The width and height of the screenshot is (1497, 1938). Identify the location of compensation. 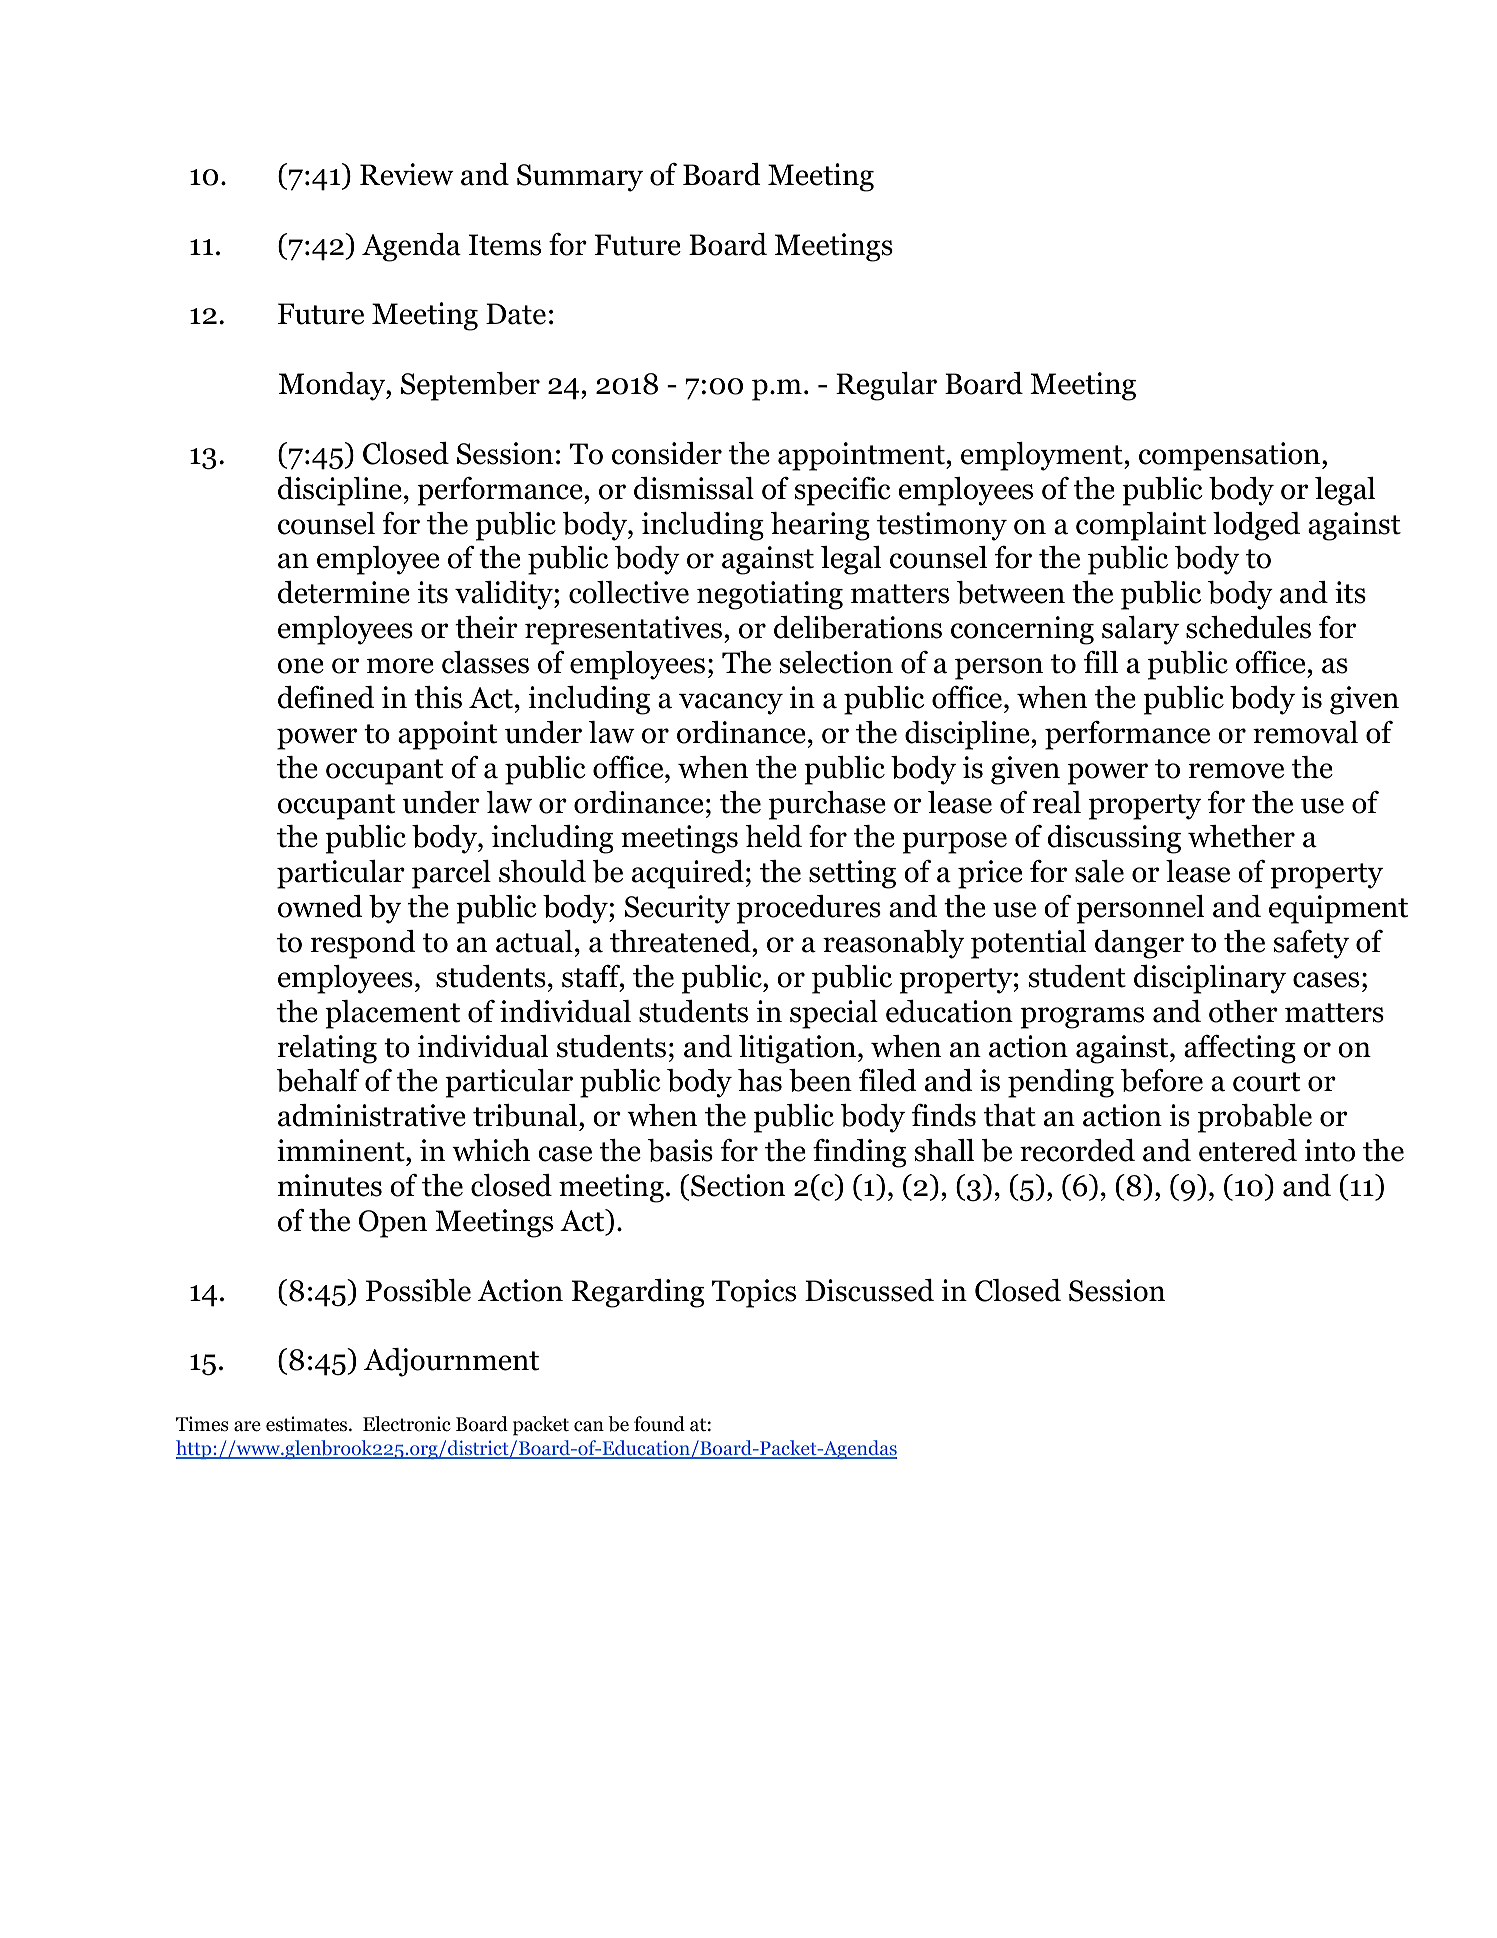
(1231, 456).
